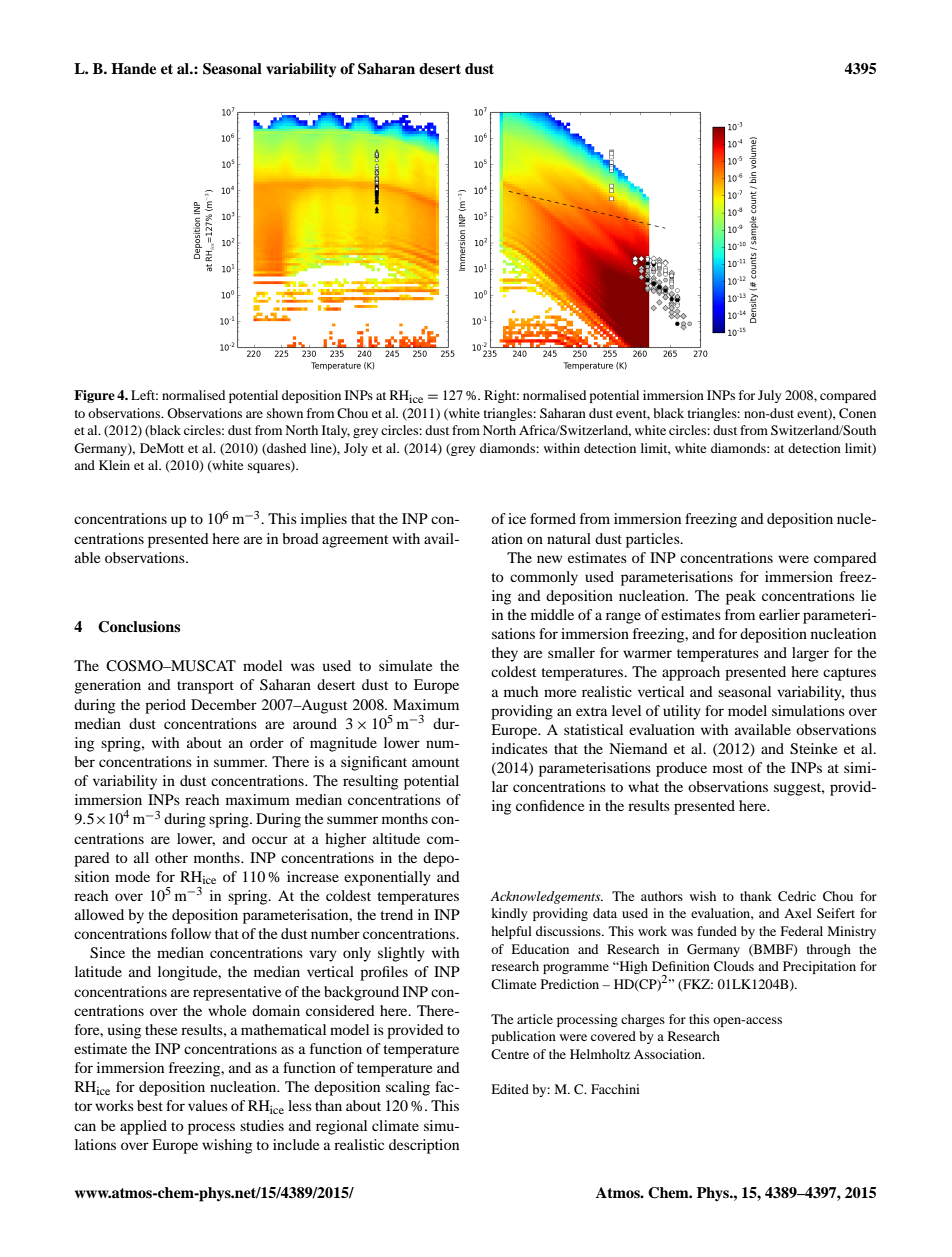 The width and height of the document is (952, 1257). What do you see at coordinates (779, 614) in the document?
I see `earlier` at bounding box center [779, 614].
